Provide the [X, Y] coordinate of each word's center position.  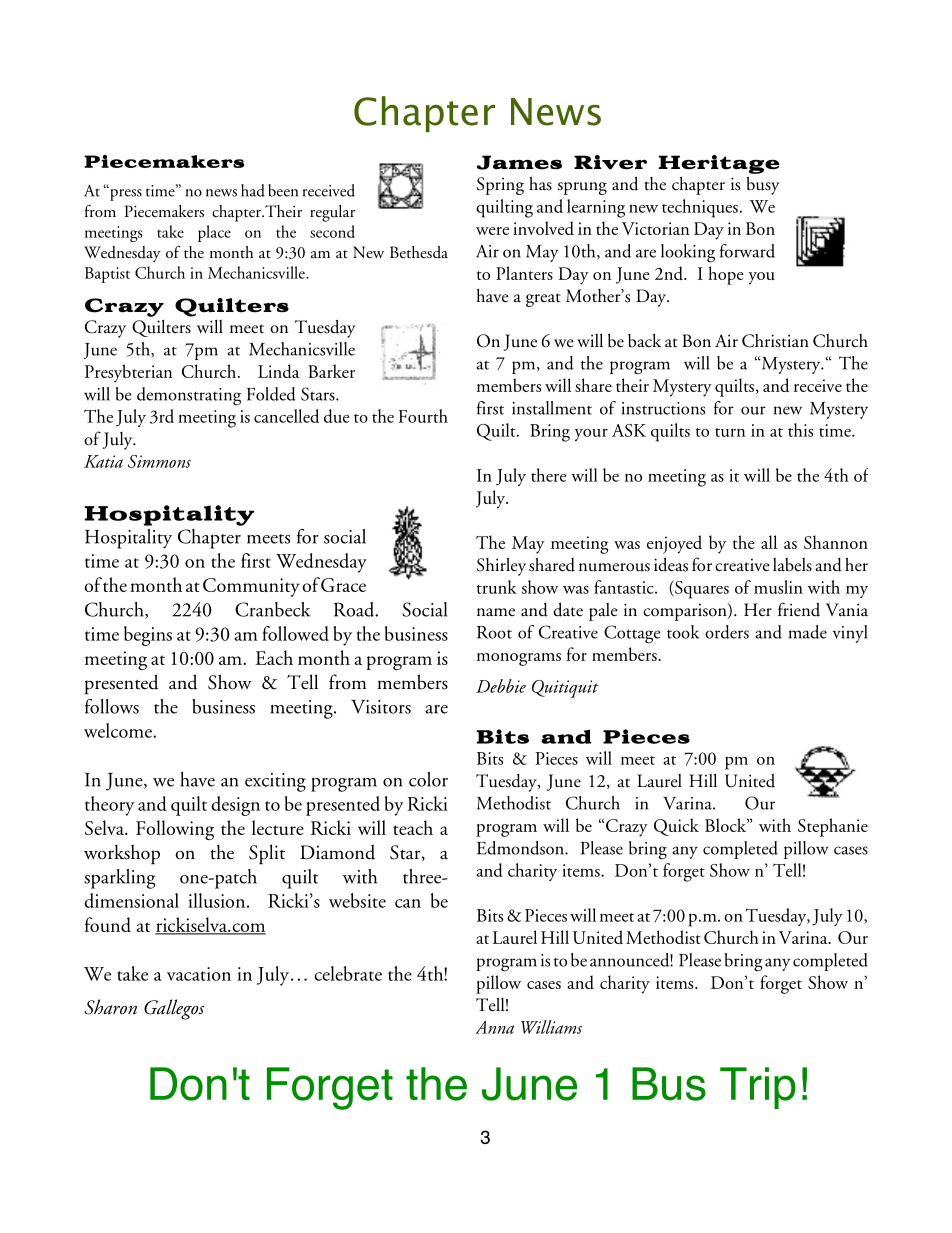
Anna [495, 1027]
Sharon [110, 1007]
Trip [758, 1088]
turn [730, 432]
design [235, 806]
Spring [500, 186]
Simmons [159, 461]
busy [762, 185]
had [253, 190]
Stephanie [833, 827]
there [548, 475]
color [428, 779]
